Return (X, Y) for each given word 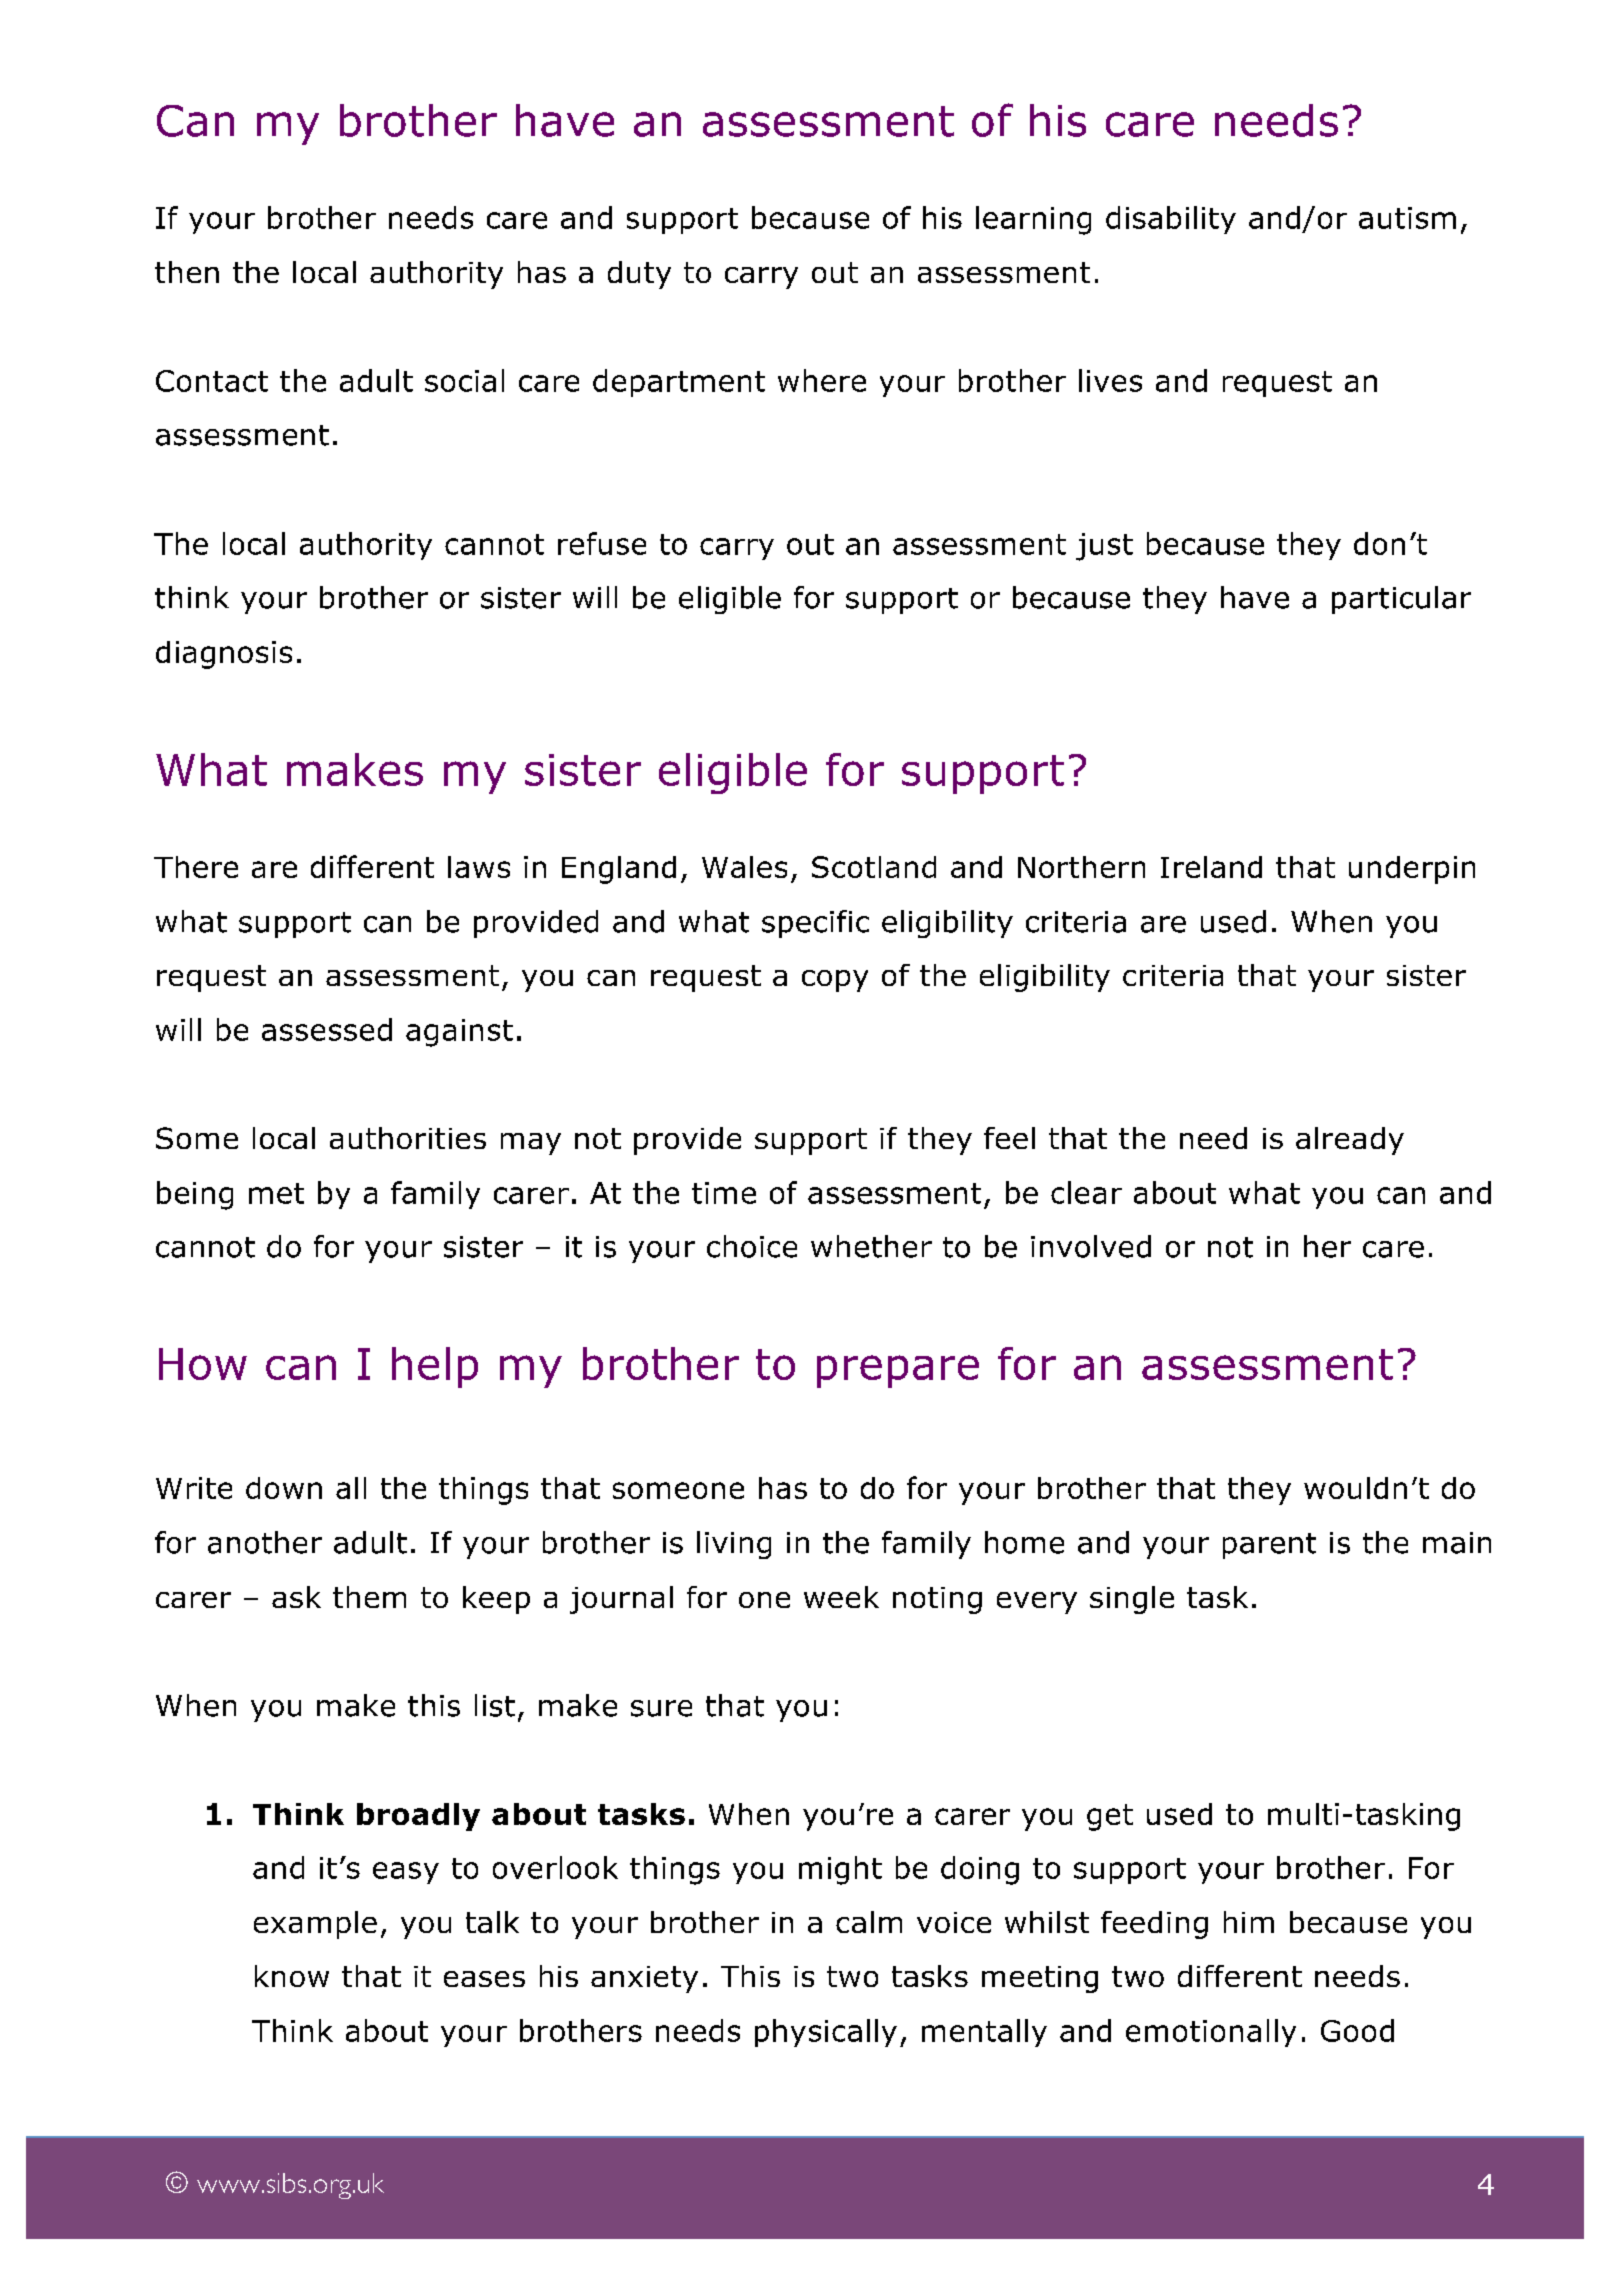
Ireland (1211, 867)
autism (1407, 218)
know (292, 1976)
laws (479, 867)
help (435, 1367)
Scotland (874, 867)
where (822, 380)
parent (1269, 1546)
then (187, 272)
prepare (898, 1371)
